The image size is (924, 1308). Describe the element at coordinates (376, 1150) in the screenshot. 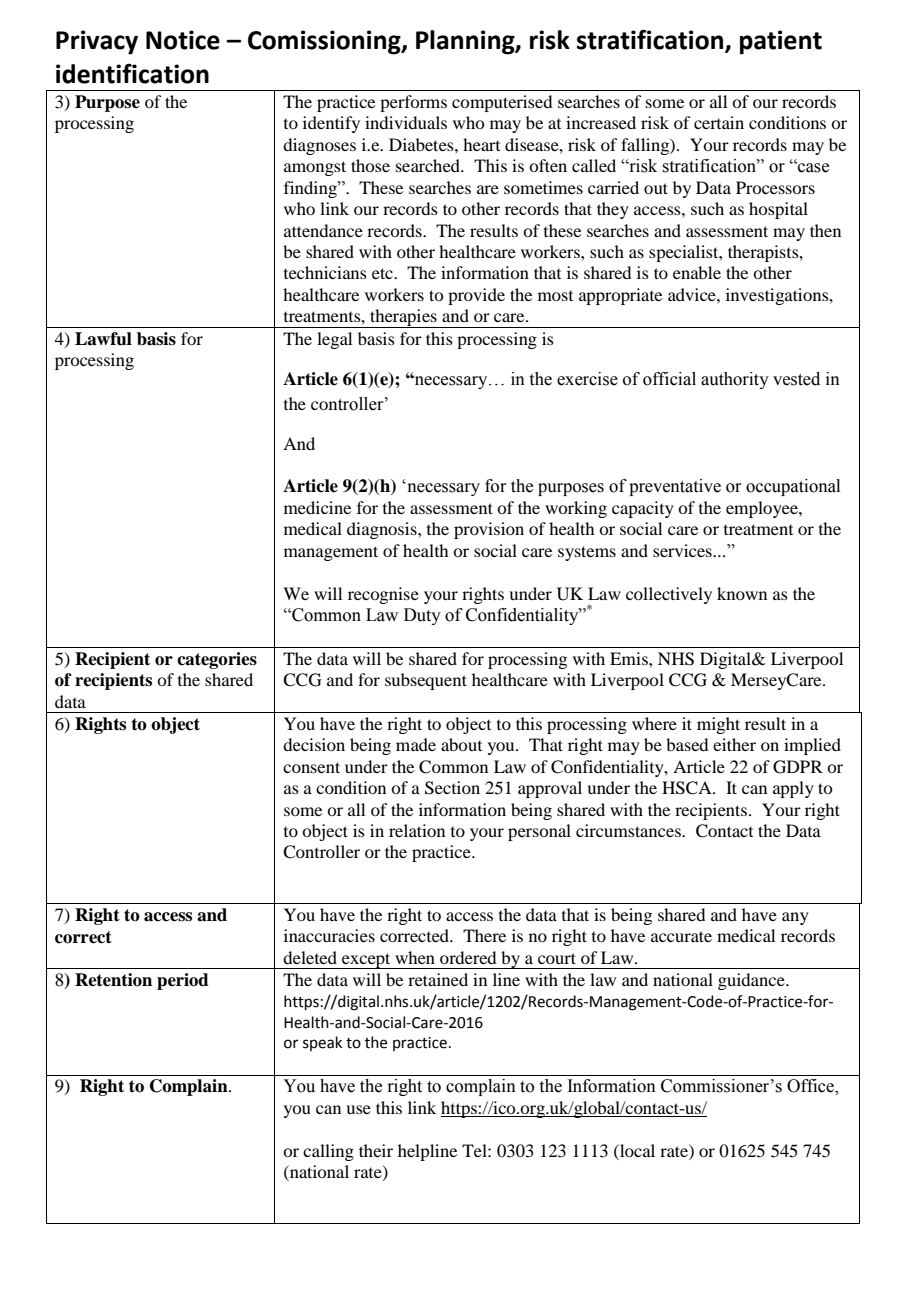

I see `their` at that location.
